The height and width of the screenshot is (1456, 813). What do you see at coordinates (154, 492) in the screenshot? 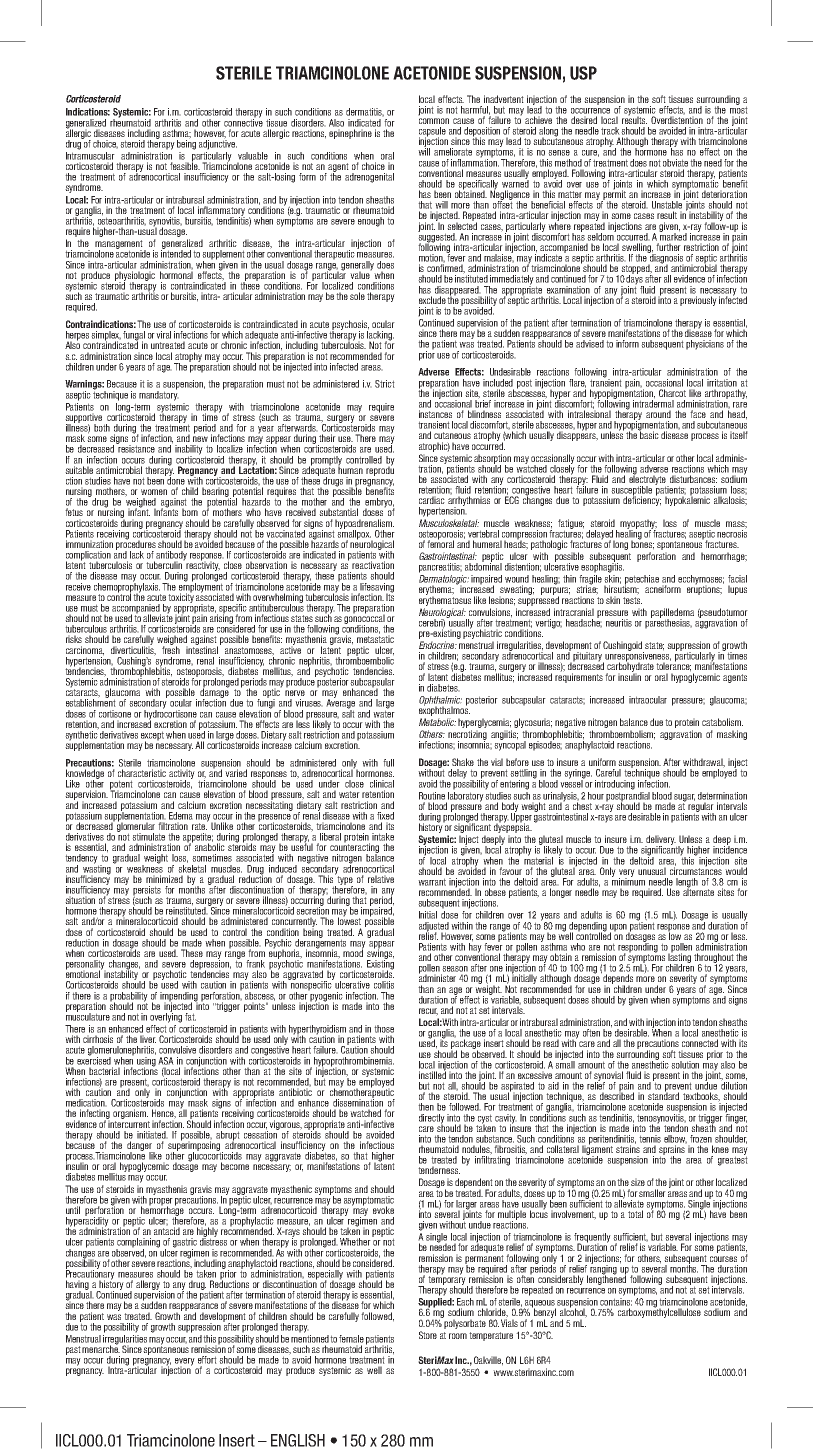
I see `women` at bounding box center [154, 492].
